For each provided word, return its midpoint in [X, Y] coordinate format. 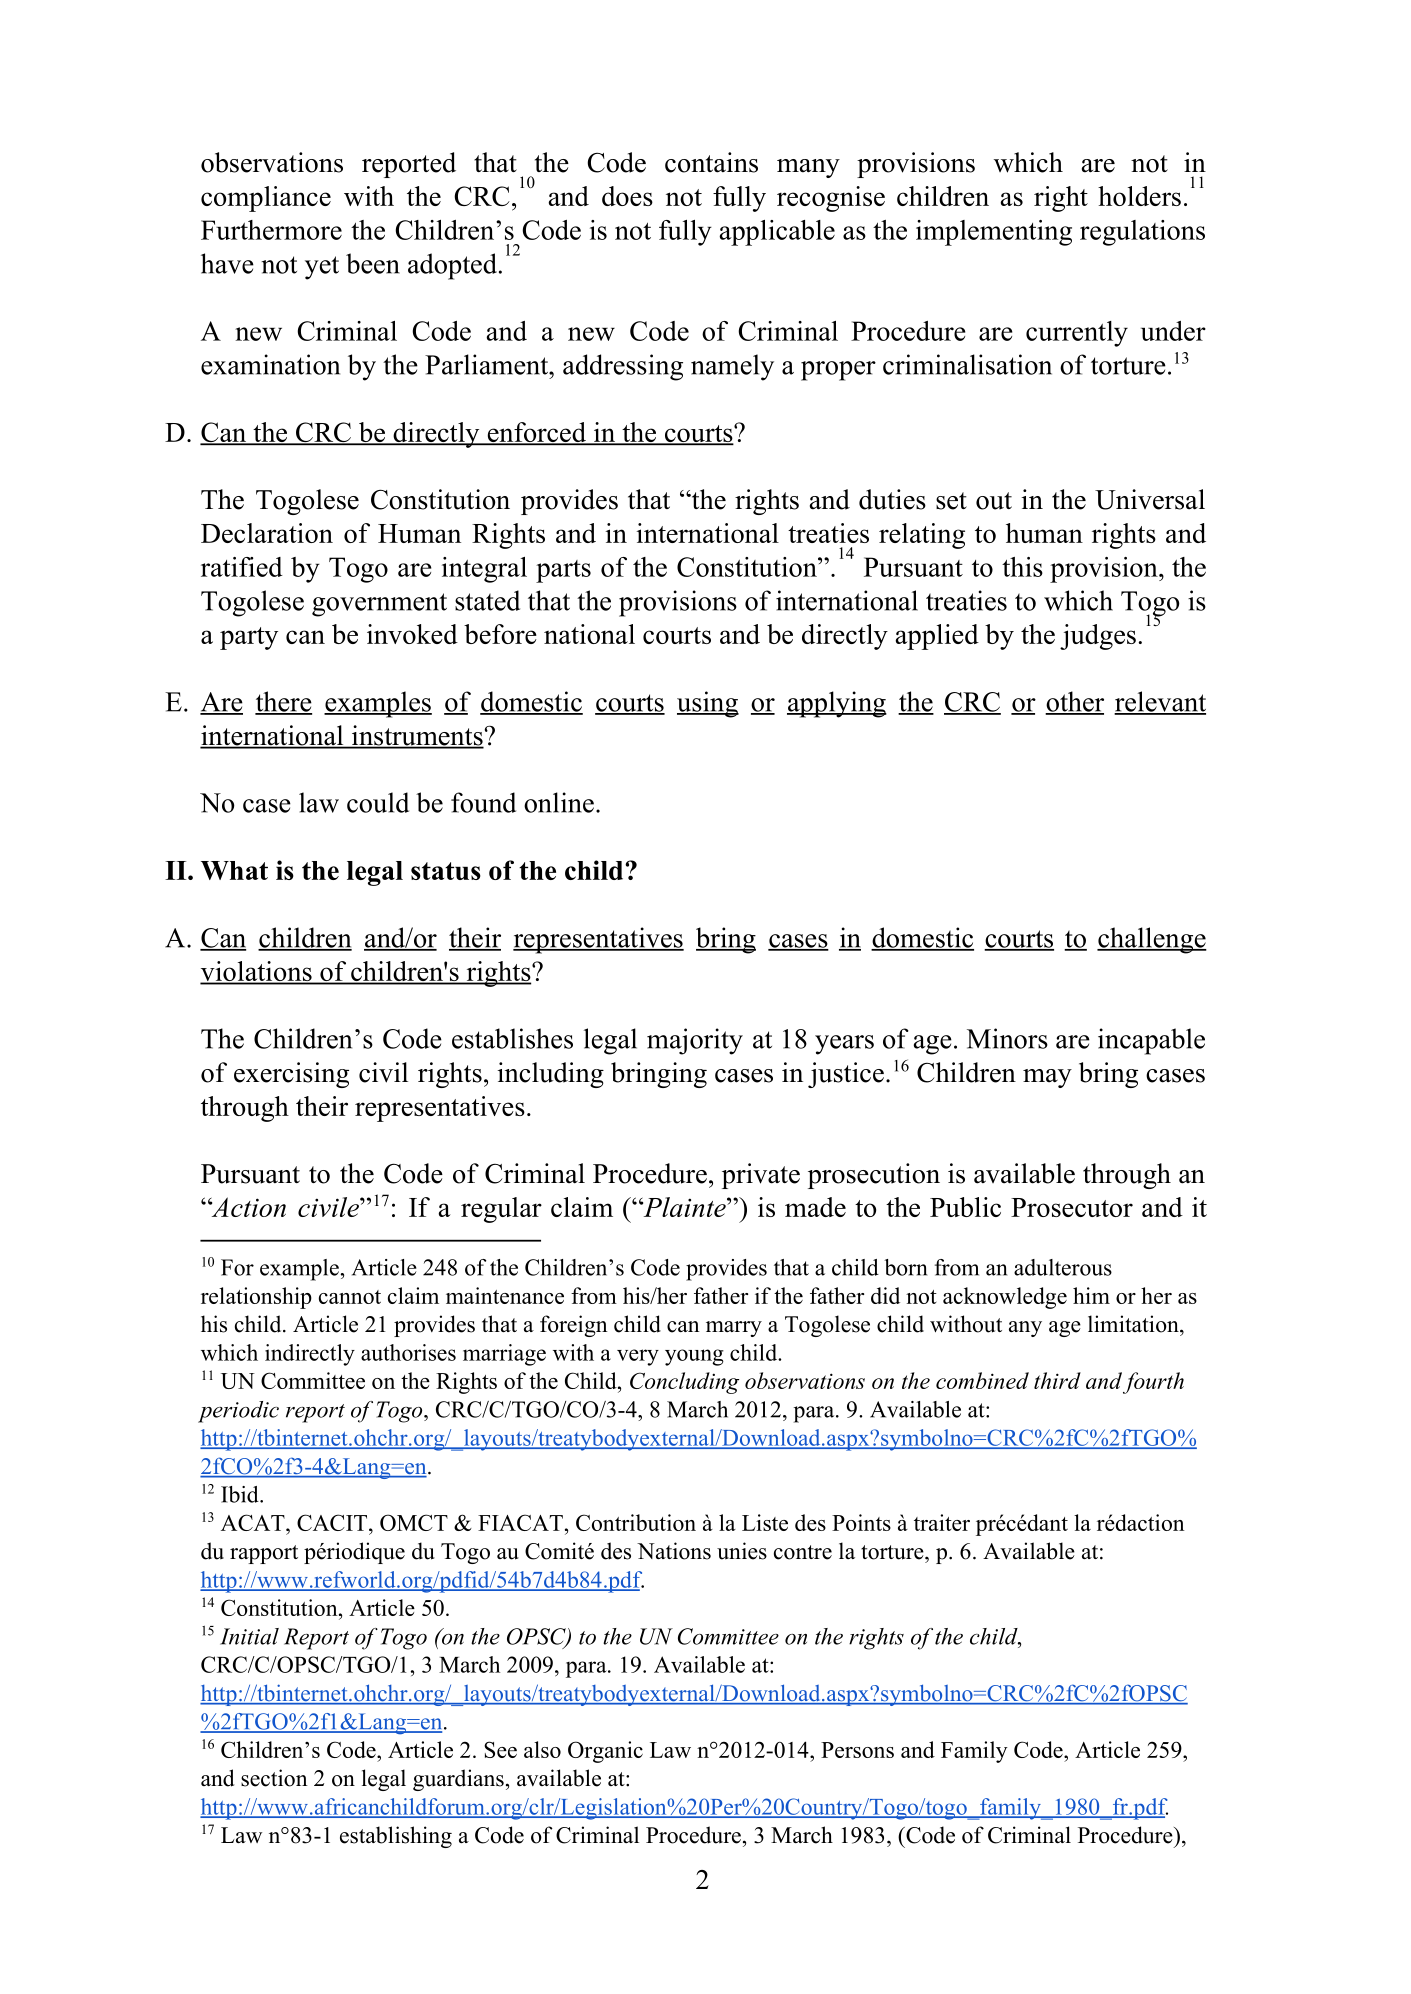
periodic [238, 1412]
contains [711, 162]
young [694, 1357]
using [708, 704]
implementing [994, 233]
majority [695, 1041]
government [379, 605]
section [274, 1778]
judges [1098, 637]
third [1057, 1380]
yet [322, 268]
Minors [1007, 1038]
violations [257, 972]
